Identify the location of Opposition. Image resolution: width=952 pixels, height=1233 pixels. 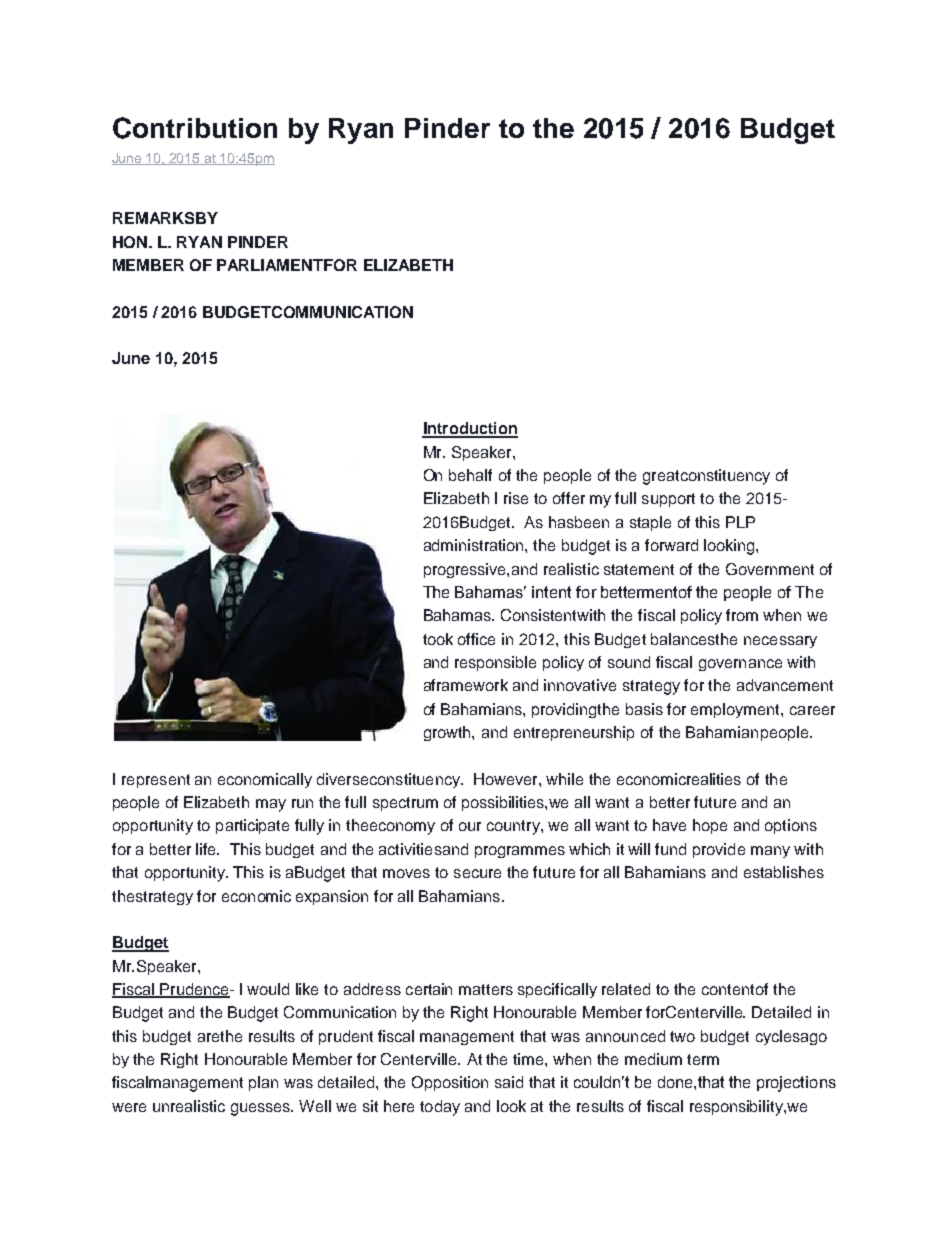
(450, 1083).
